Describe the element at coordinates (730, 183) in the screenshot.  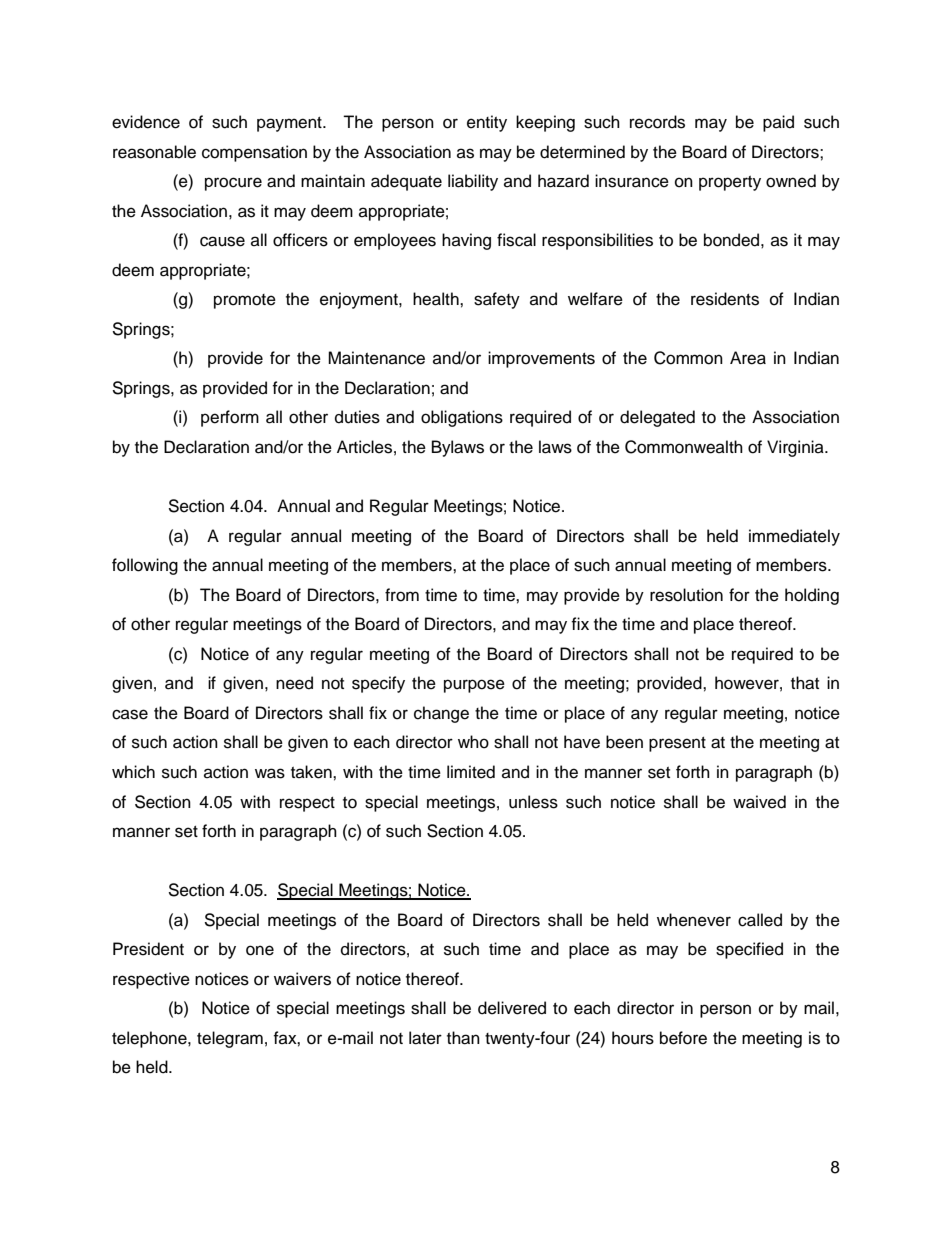
I see `property` at that location.
